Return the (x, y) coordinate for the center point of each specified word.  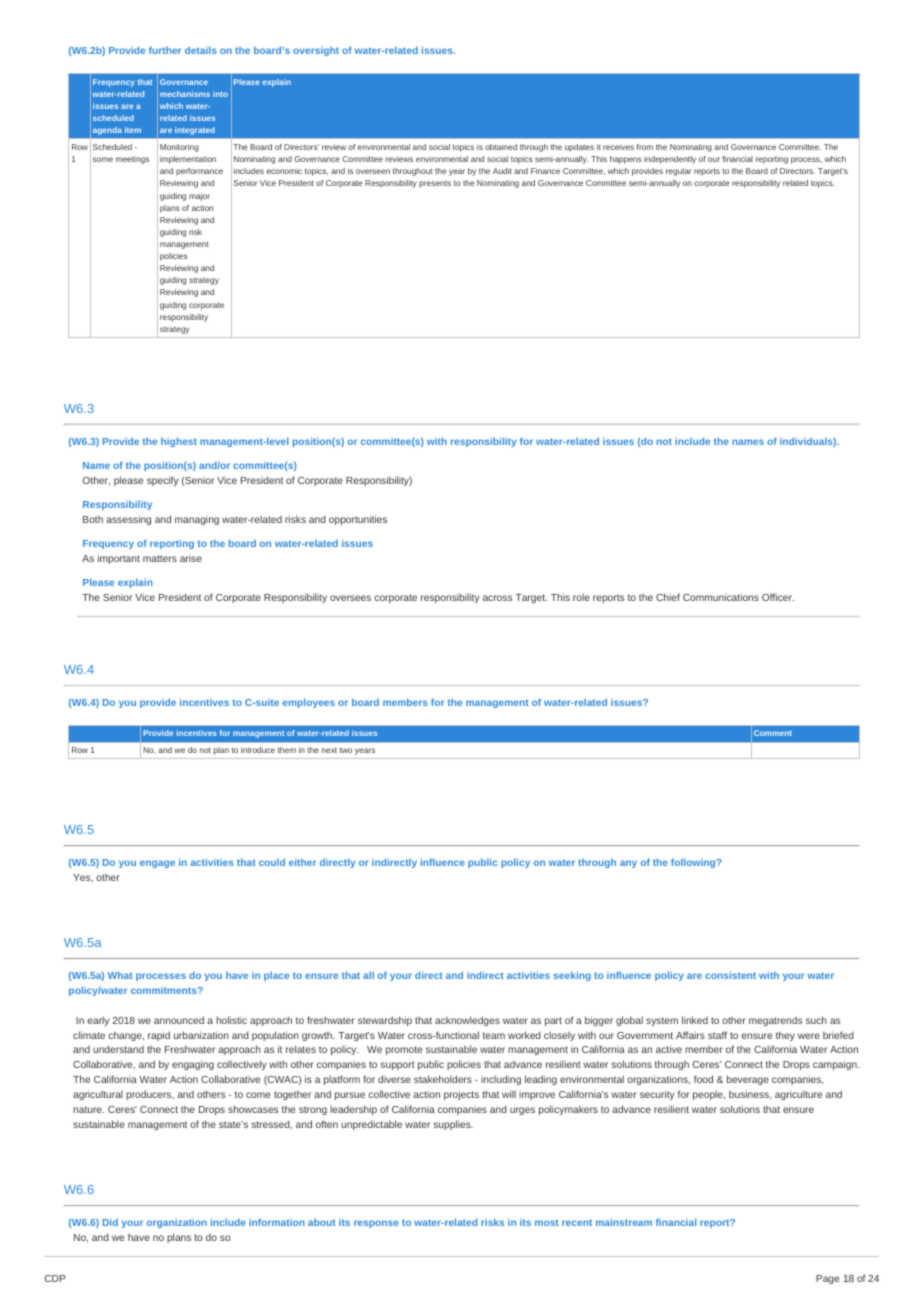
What (120, 975)
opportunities (358, 520)
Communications (721, 597)
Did (110, 1222)
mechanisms (185, 94)
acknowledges (467, 1021)
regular (678, 172)
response (376, 1224)
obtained (501, 147)
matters (160, 558)
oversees (350, 598)
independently (670, 160)
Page (827, 1279)
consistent (730, 975)
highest (179, 442)
